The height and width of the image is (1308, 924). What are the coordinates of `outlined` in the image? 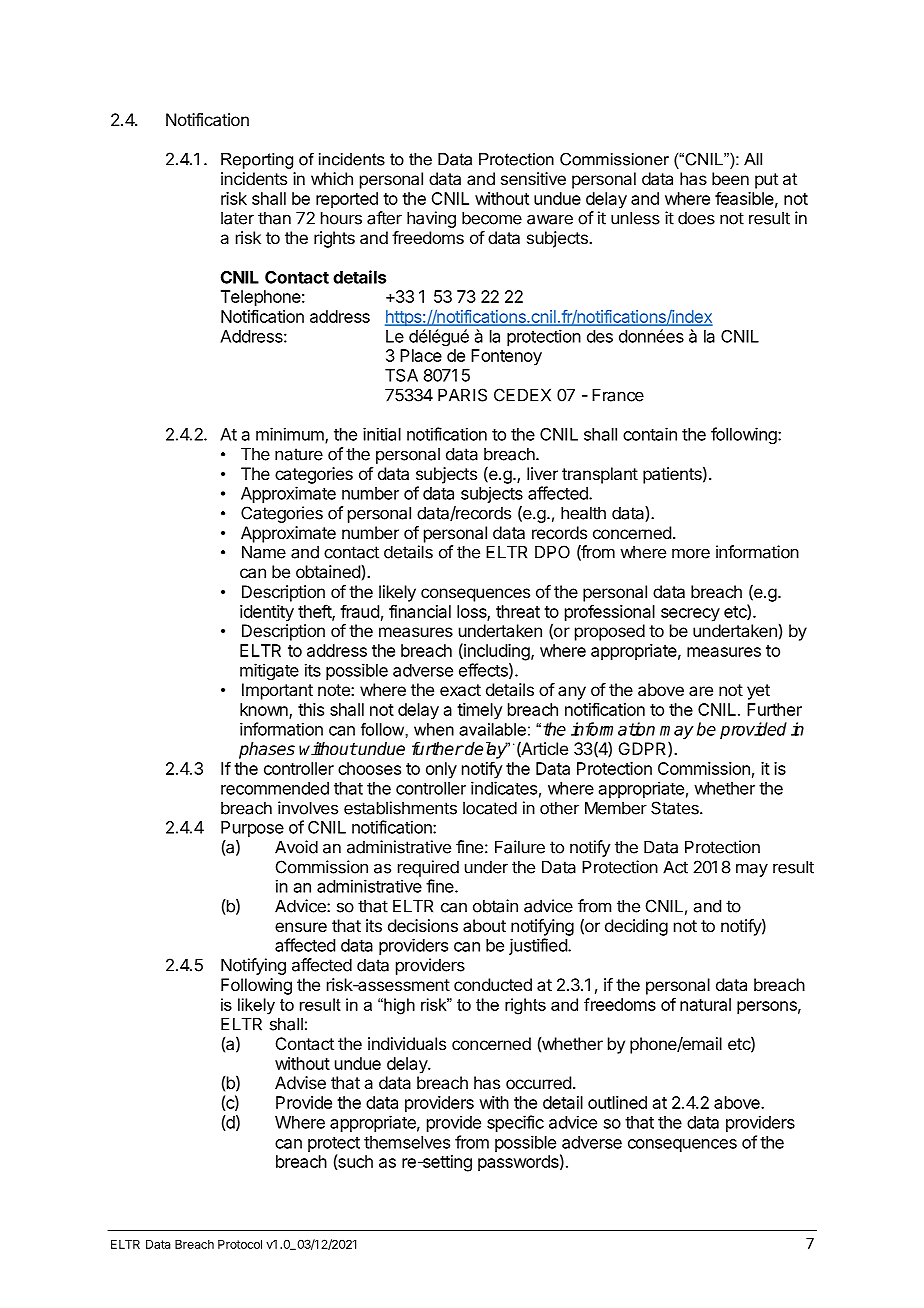 It's located at (617, 1102).
